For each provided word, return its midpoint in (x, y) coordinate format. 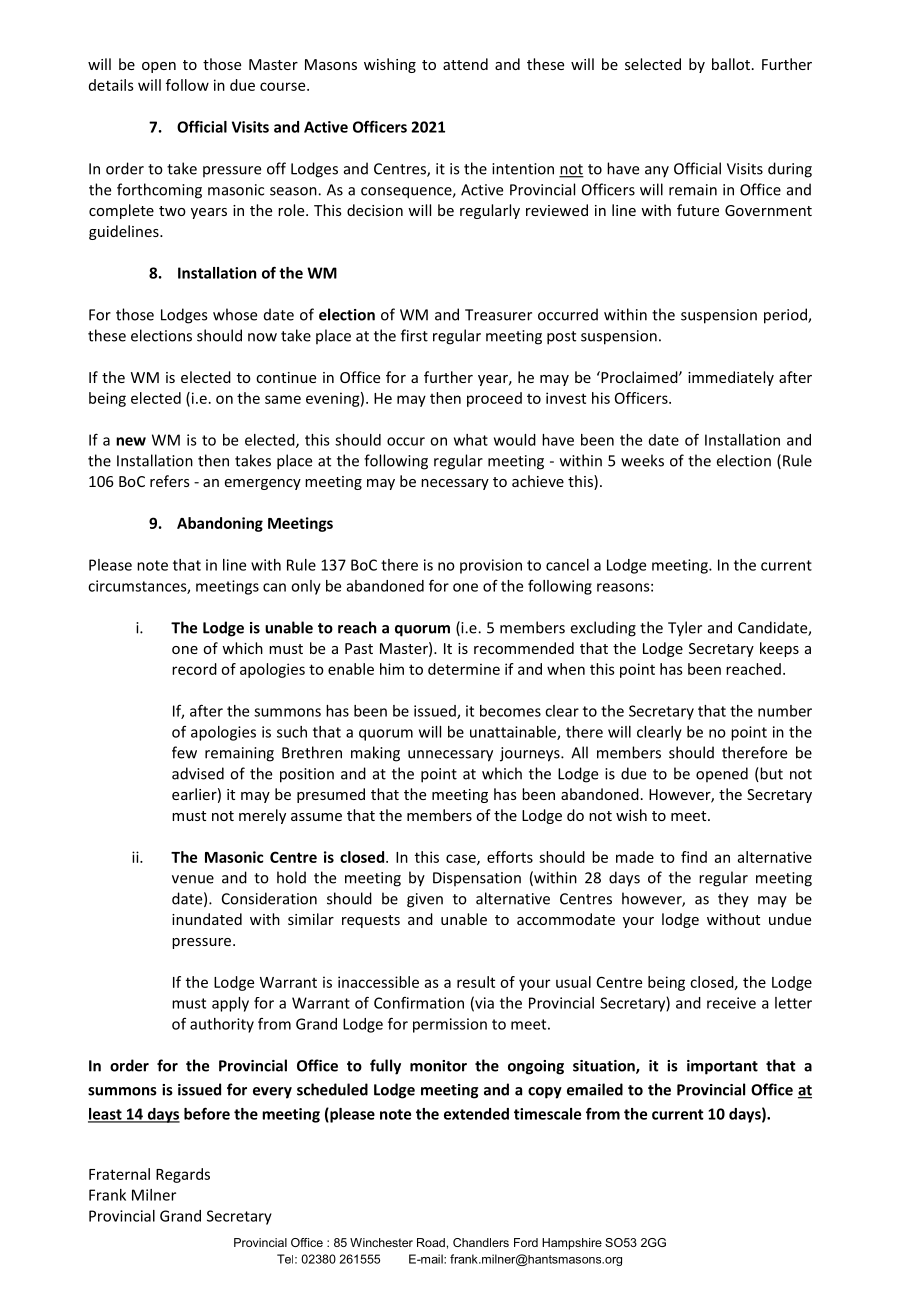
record (194, 669)
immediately (731, 378)
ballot (731, 64)
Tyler (685, 629)
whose (235, 314)
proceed (494, 399)
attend (465, 64)
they (733, 900)
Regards (183, 1175)
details (111, 85)
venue (193, 879)
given (425, 900)
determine (464, 669)
